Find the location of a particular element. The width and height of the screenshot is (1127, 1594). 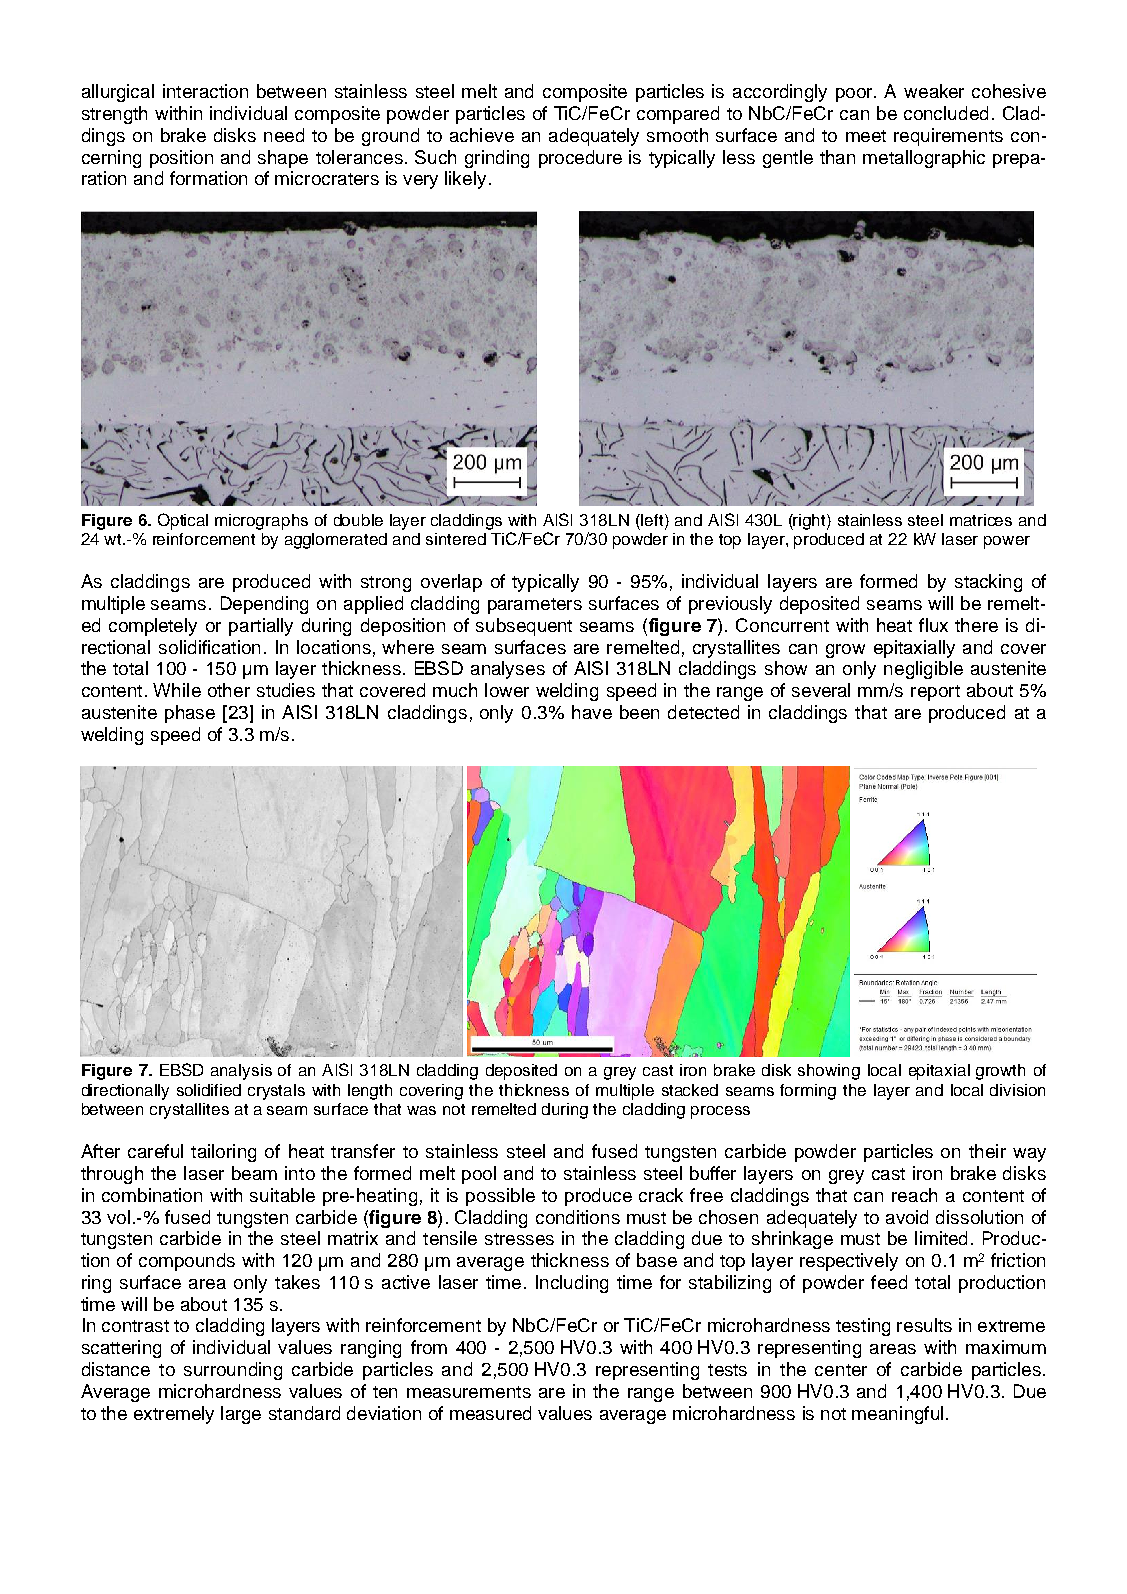

Optical is located at coordinates (183, 521).
